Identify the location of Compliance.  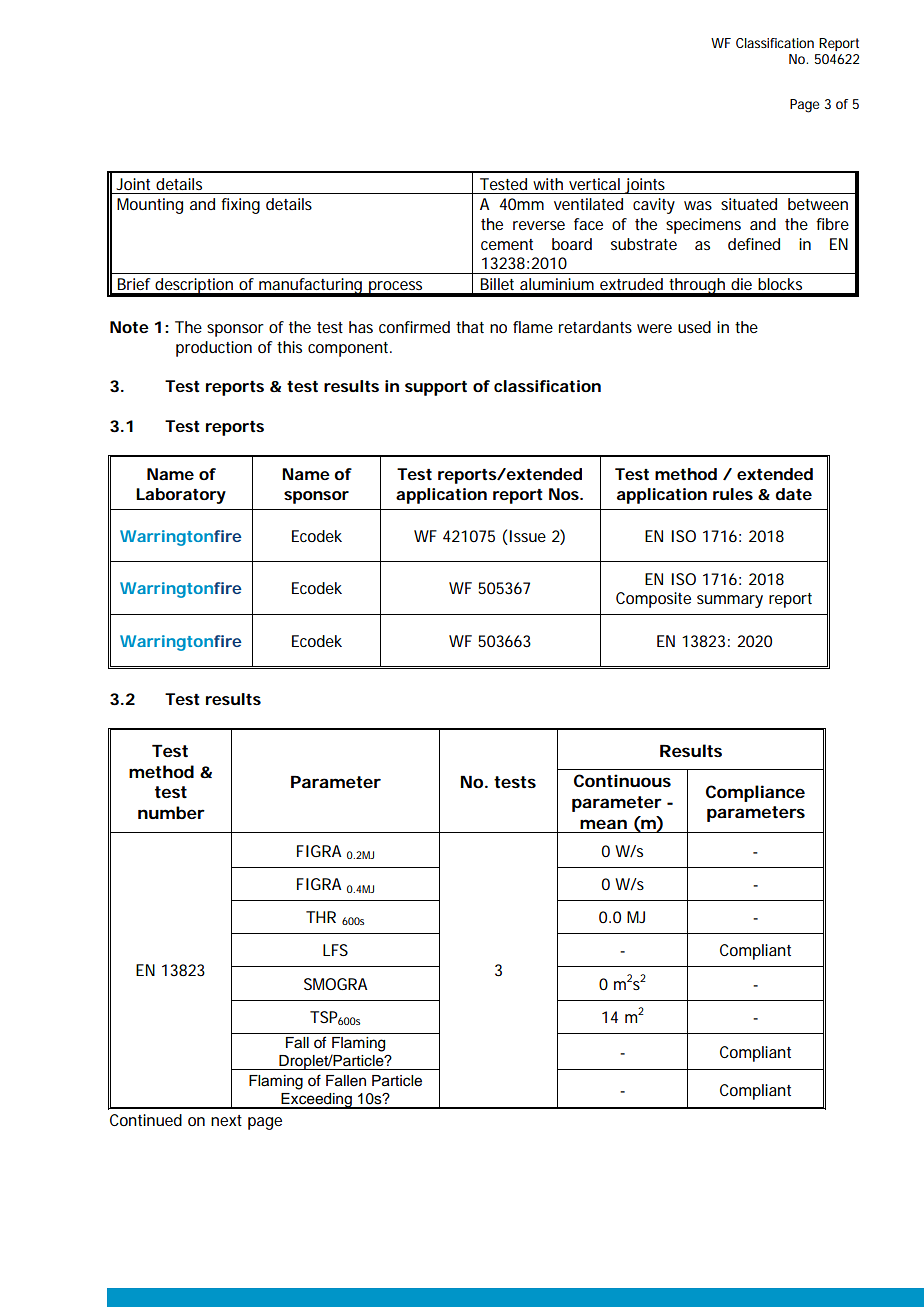
(755, 793).
